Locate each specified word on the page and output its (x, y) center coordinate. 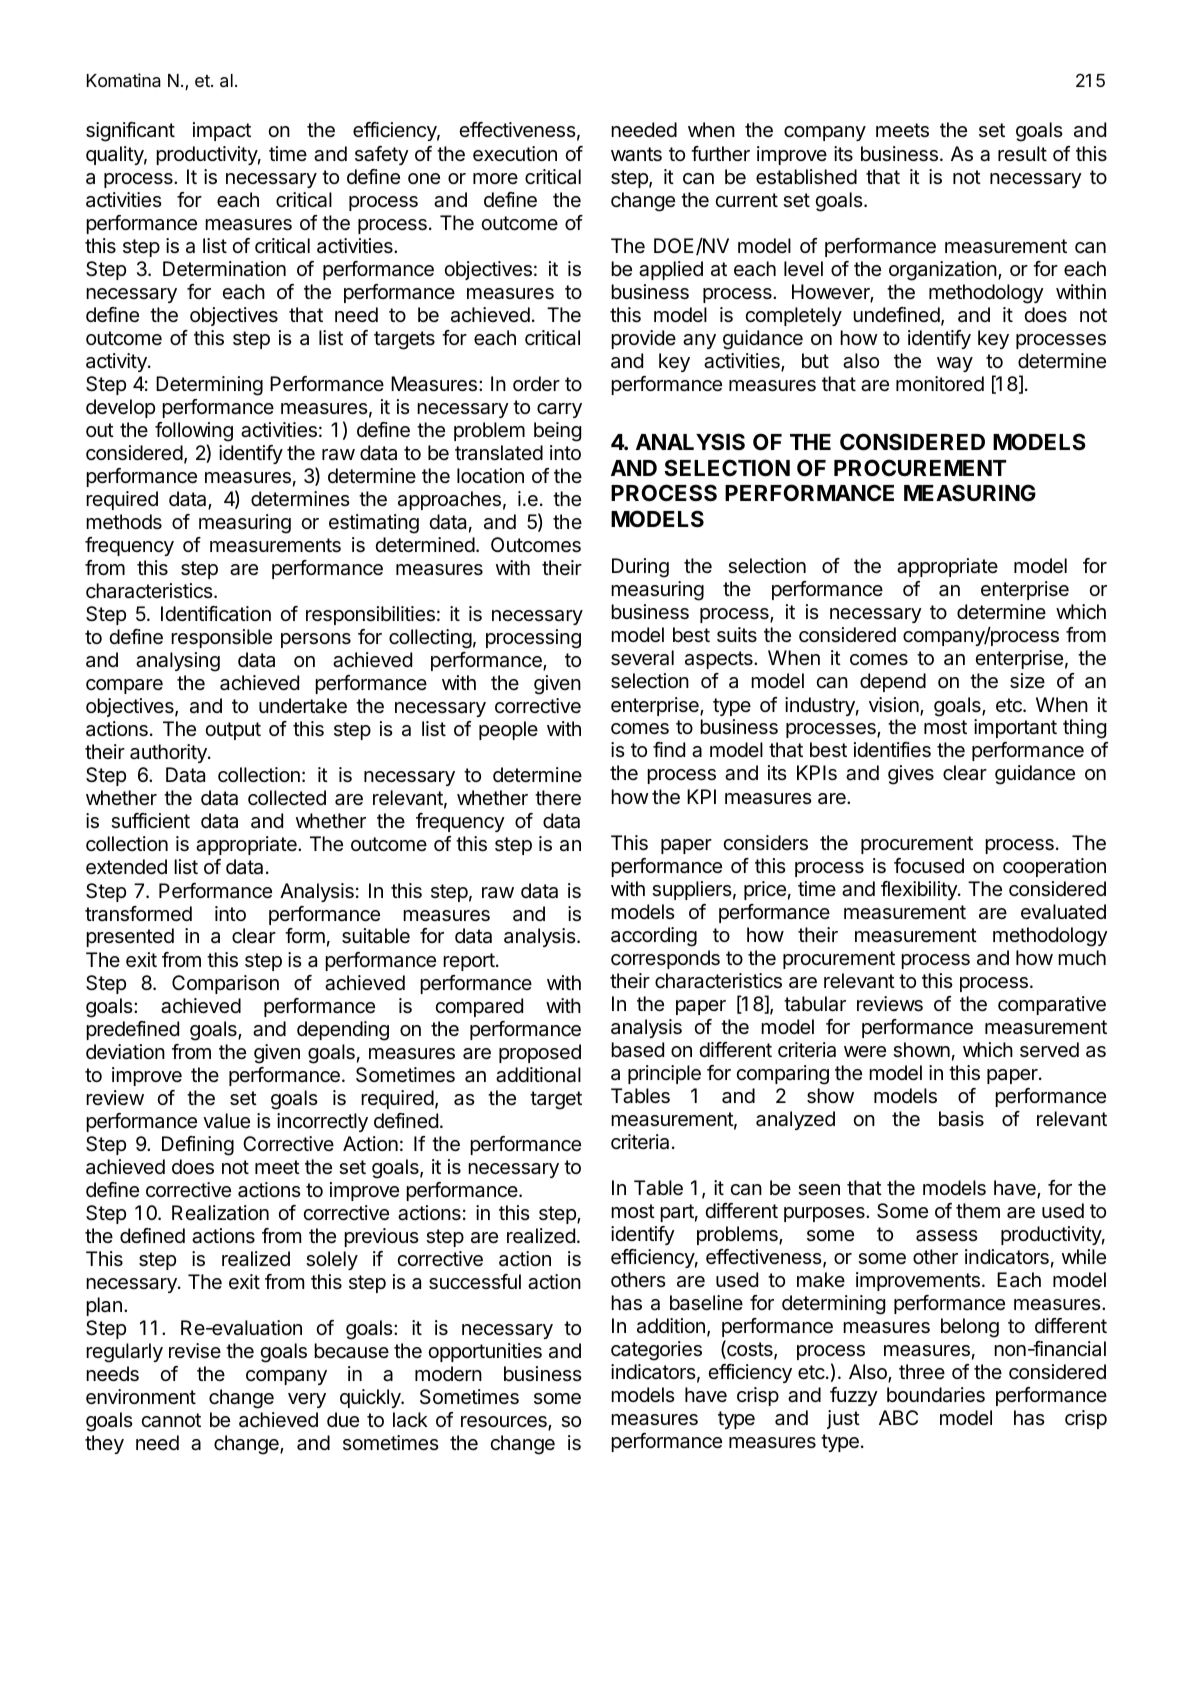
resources (505, 1423)
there (558, 798)
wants (636, 154)
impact (222, 131)
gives (911, 775)
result (1022, 153)
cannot (171, 1420)
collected (287, 798)
